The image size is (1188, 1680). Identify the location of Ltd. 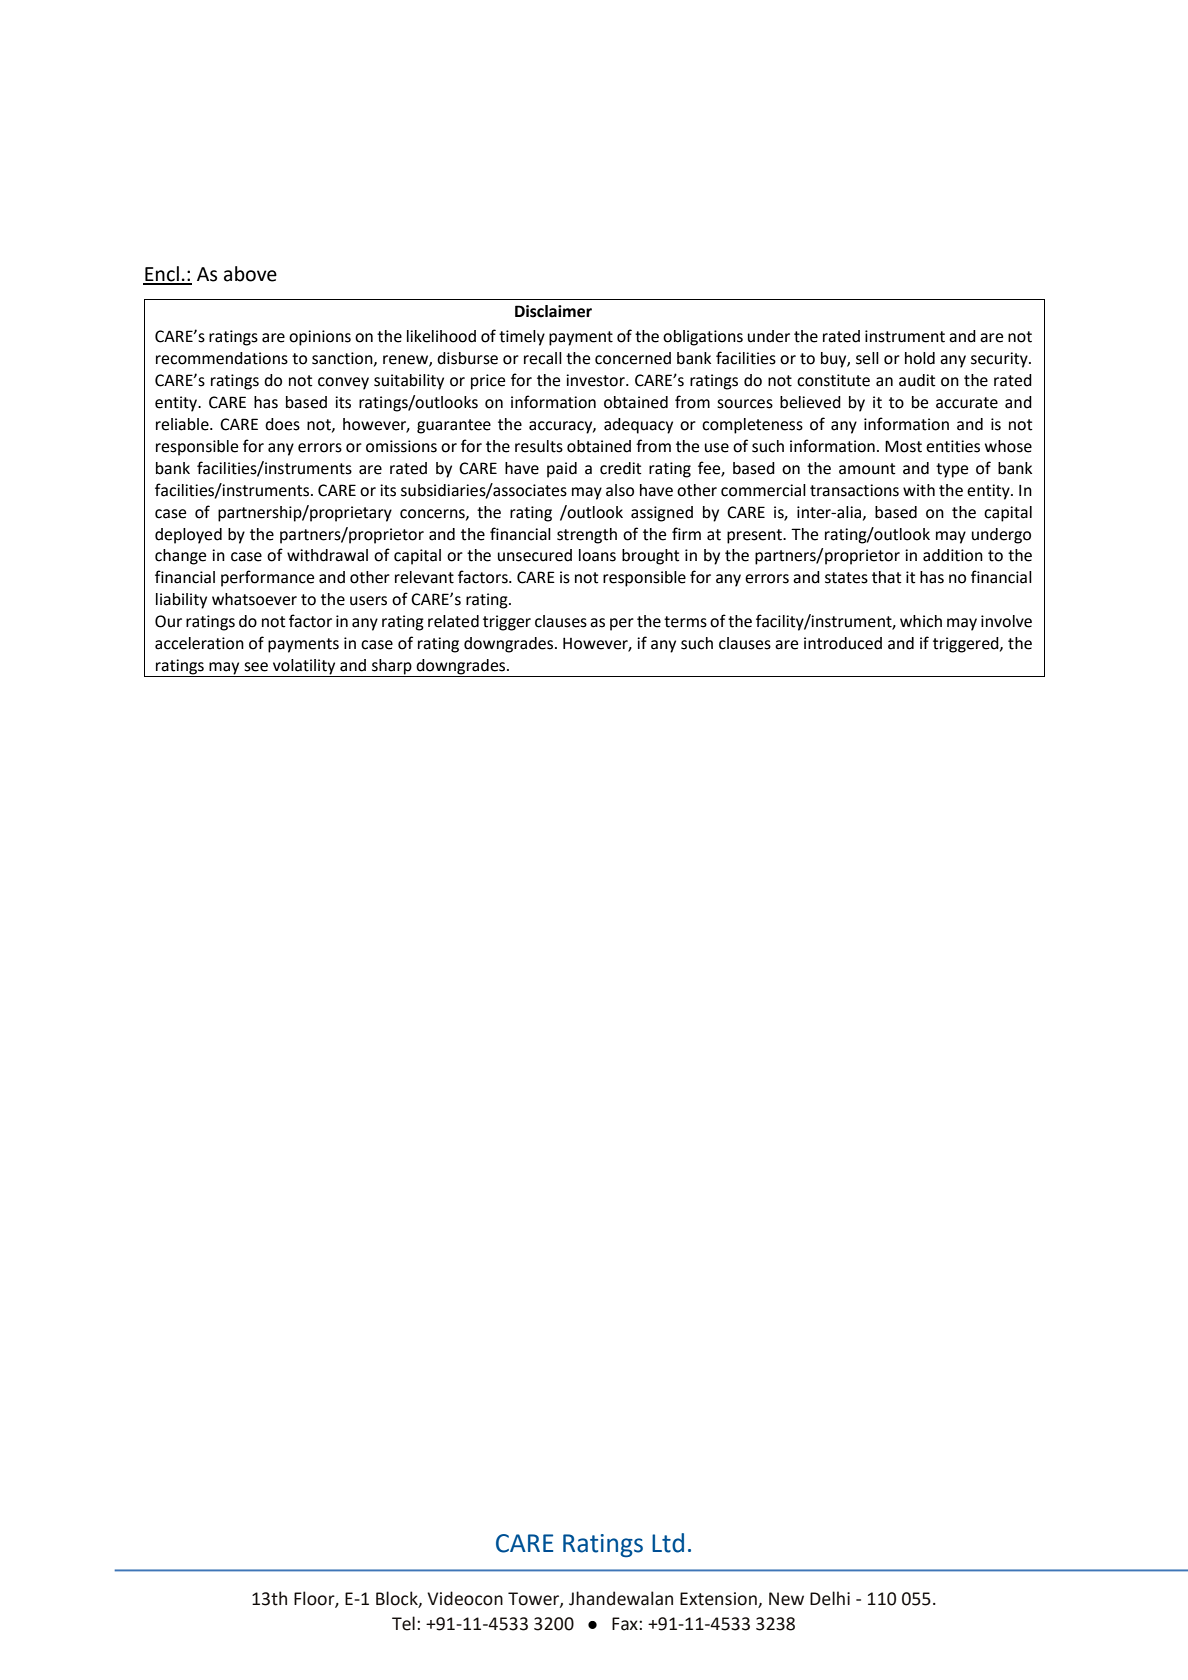
(668, 1543).
